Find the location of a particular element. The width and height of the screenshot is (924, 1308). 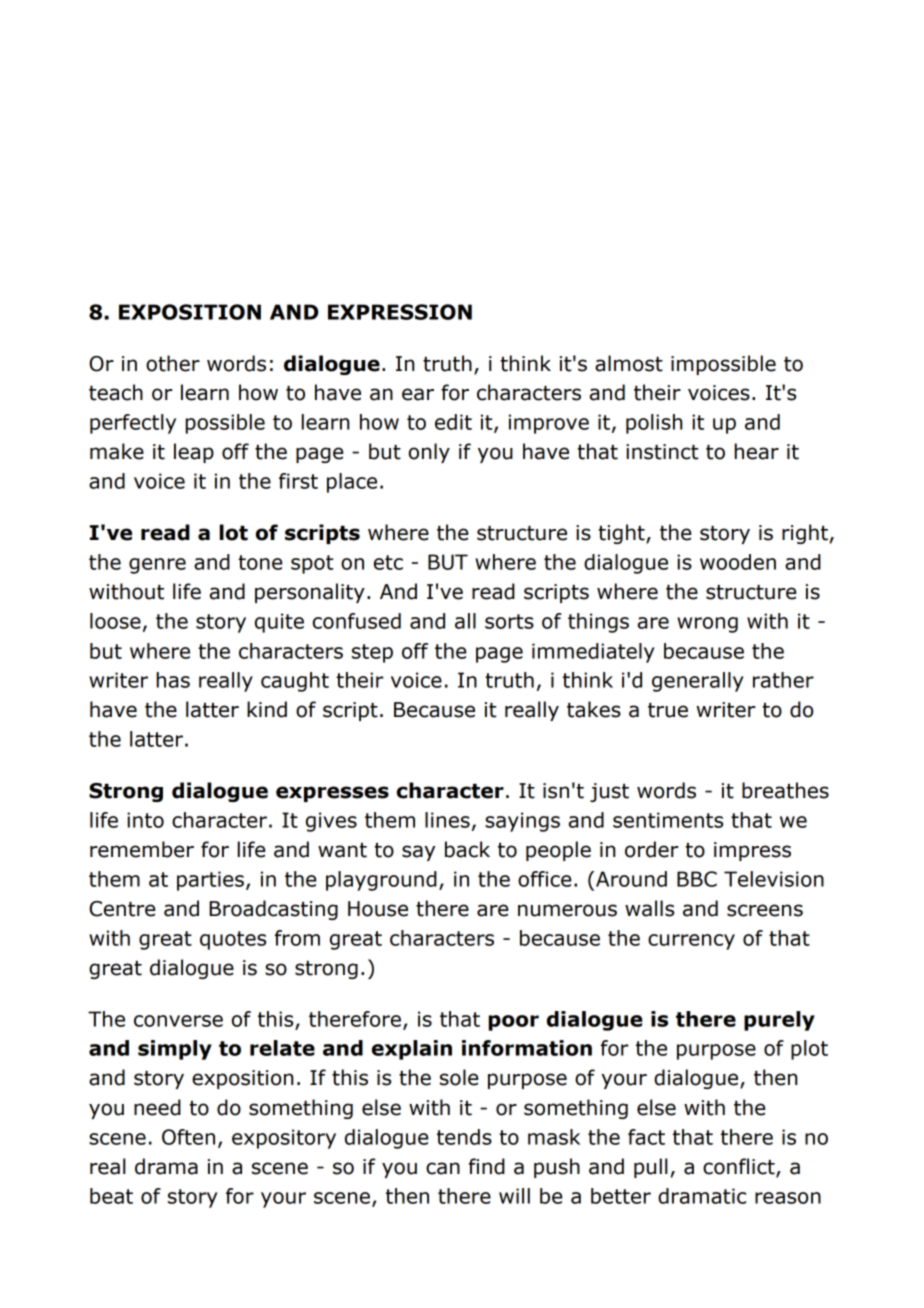

almost is located at coordinates (629, 363).
